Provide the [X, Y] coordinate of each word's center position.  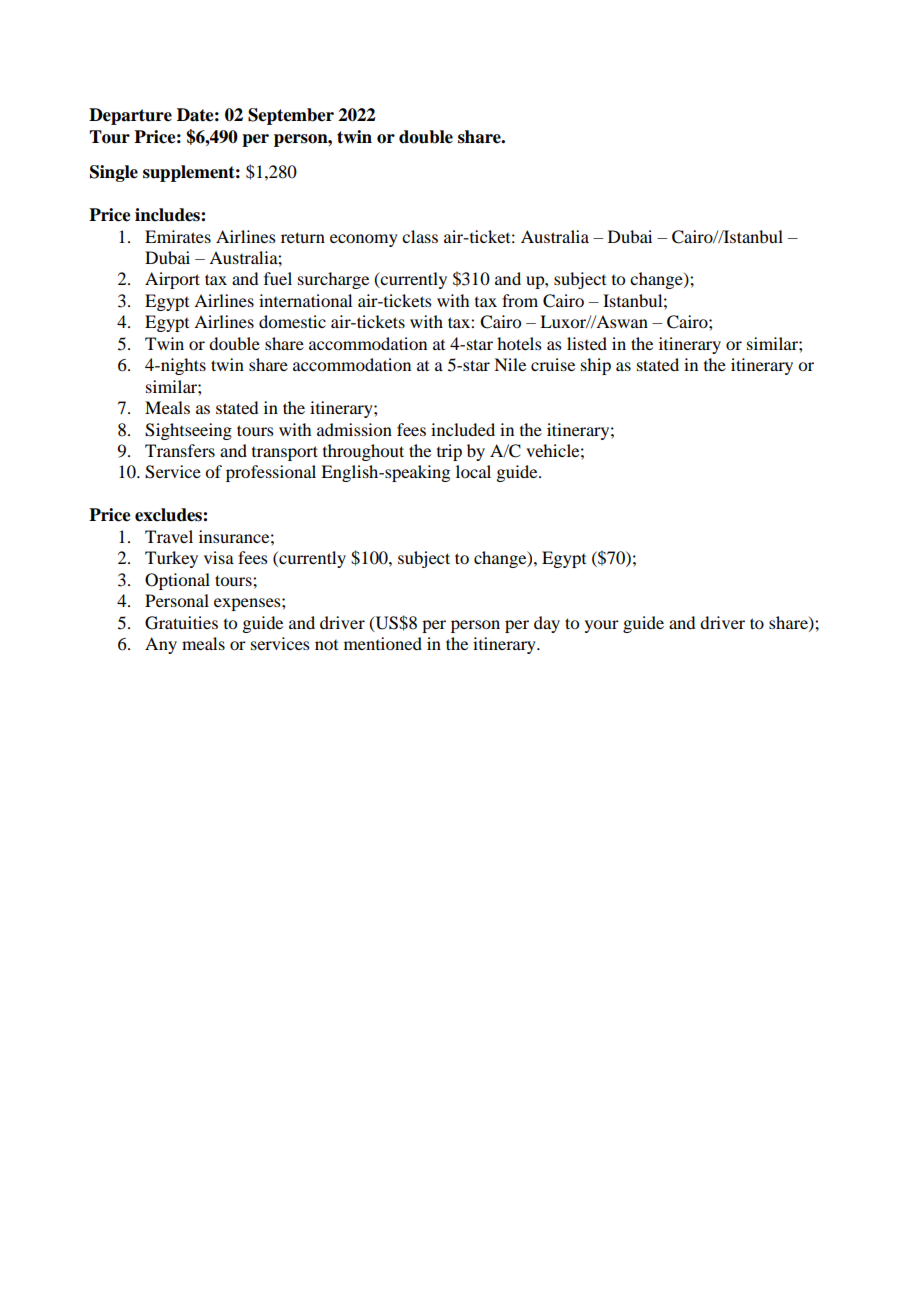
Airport [172, 280]
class [420, 236]
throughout [363, 452]
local [473, 471]
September [291, 116]
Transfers [180, 450]
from [520, 300]
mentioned [383, 643]
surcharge [333, 280]
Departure [130, 116]
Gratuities [181, 623]
